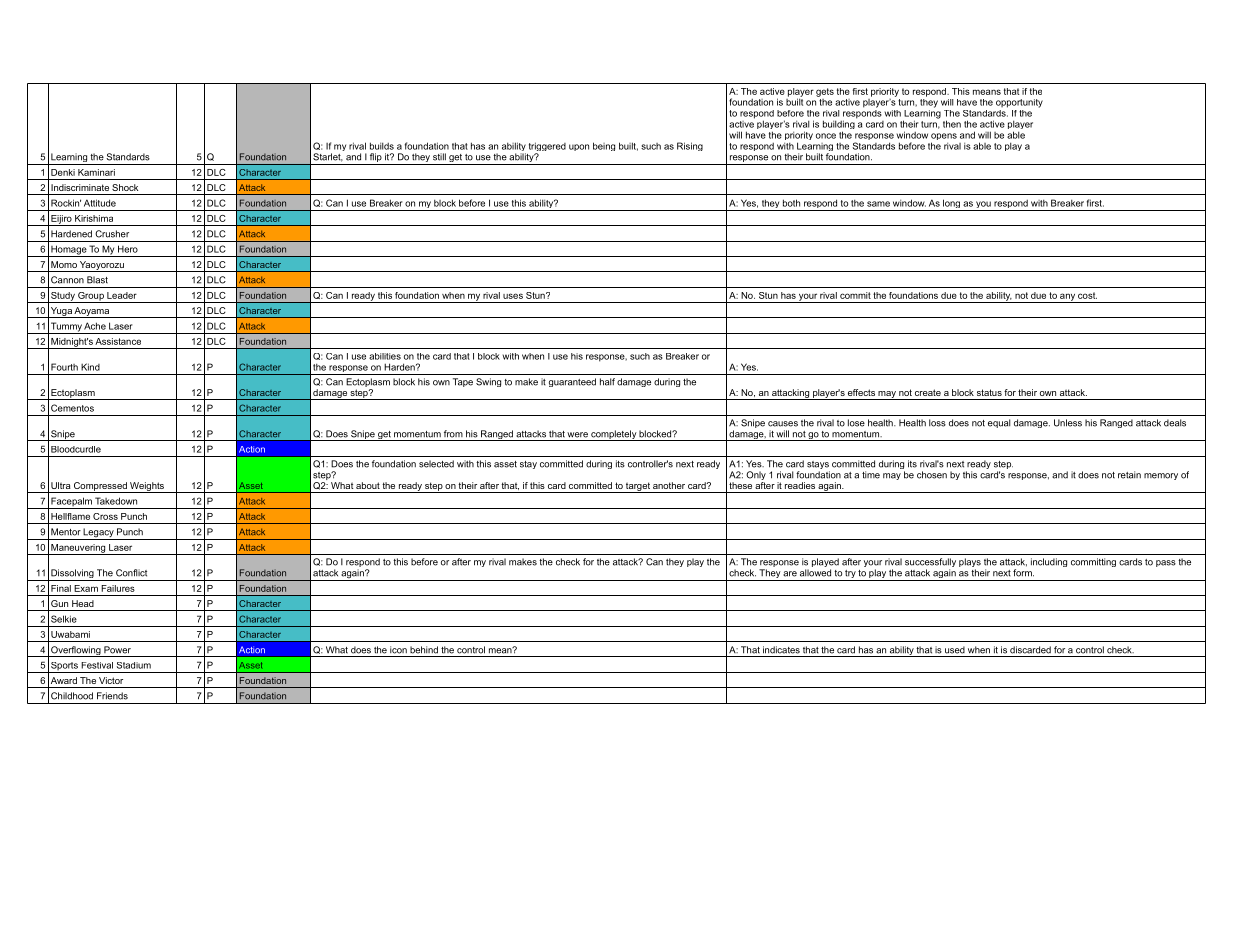  What do you see at coordinates (944, 138) in the screenshot?
I see `opens` at bounding box center [944, 138].
